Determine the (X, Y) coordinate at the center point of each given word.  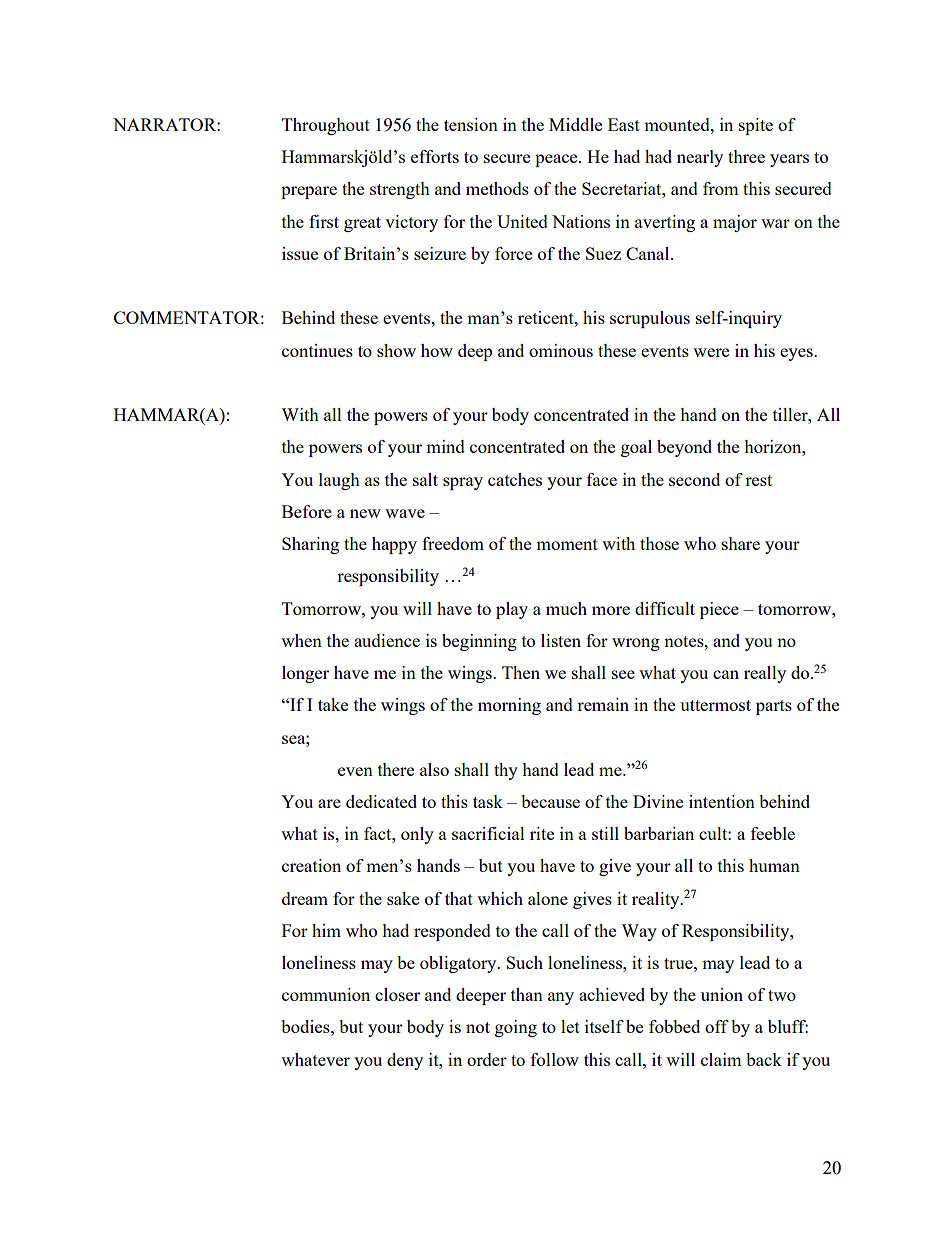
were (711, 352)
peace (557, 160)
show (396, 350)
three (746, 156)
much (566, 608)
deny (405, 1061)
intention (722, 801)
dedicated (381, 801)
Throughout (326, 126)
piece (719, 610)
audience (387, 640)
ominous (561, 350)
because (550, 801)
